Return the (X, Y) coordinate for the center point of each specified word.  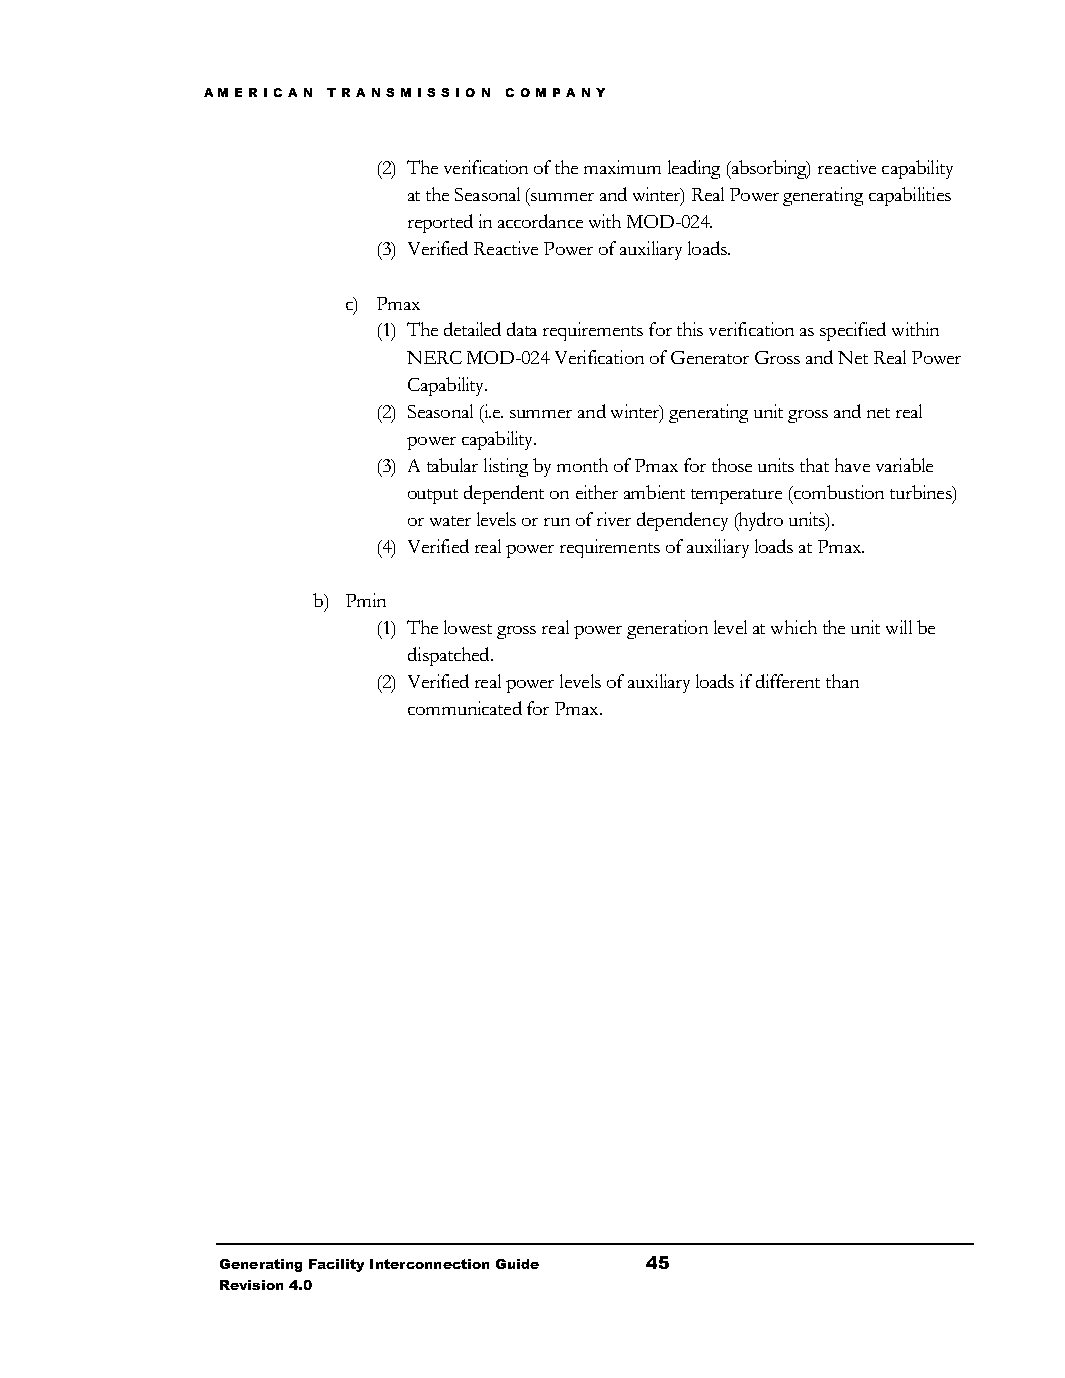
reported (440, 223)
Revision (251, 1285)
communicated (465, 708)
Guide (517, 1264)
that (814, 465)
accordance (540, 221)
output (433, 496)
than (842, 681)
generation (667, 629)
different (788, 681)
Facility (336, 1265)
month (582, 465)
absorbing (770, 169)
